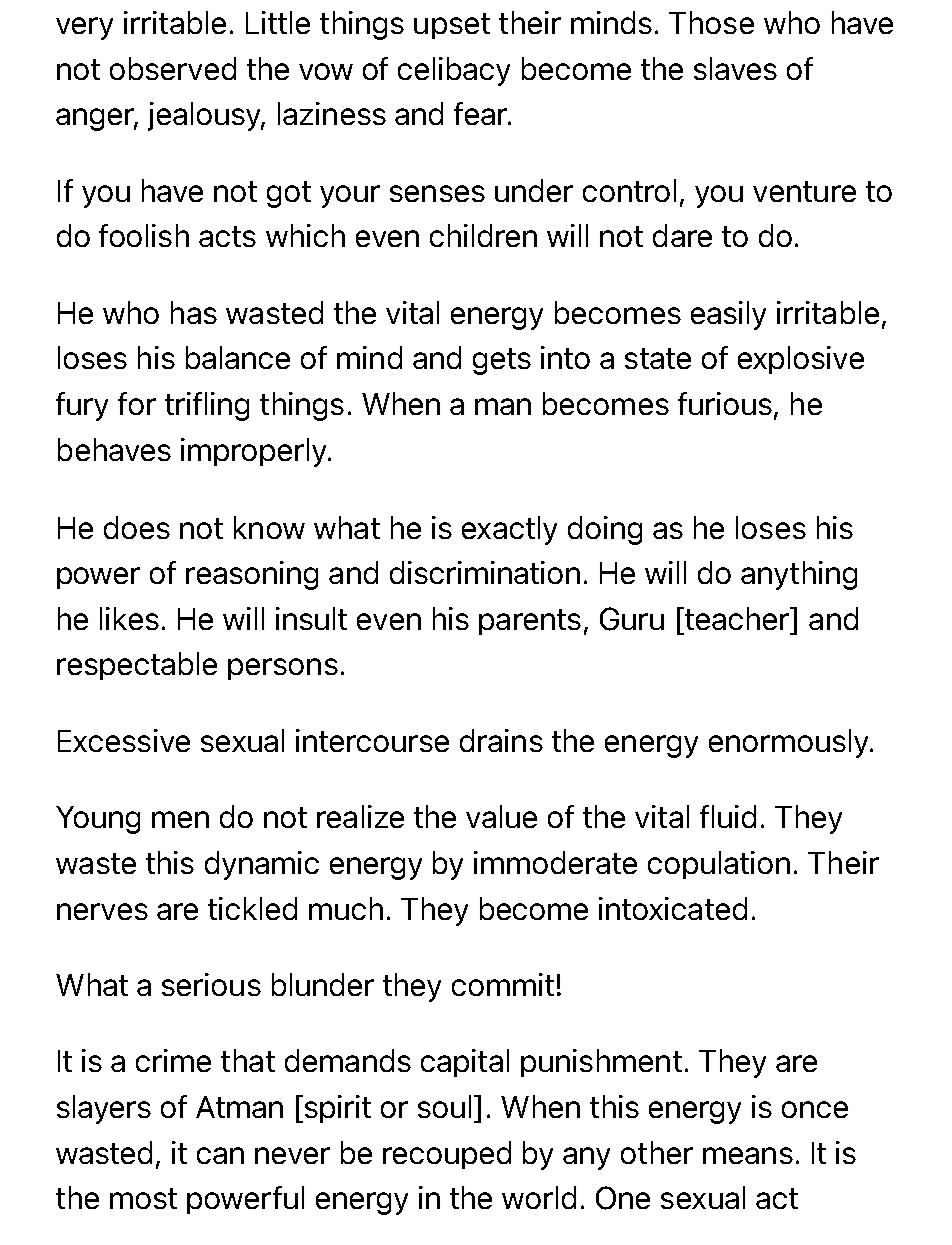 The width and height of the document is (952, 1245). What do you see at coordinates (485, 572) in the document?
I see `discrimination` at bounding box center [485, 572].
